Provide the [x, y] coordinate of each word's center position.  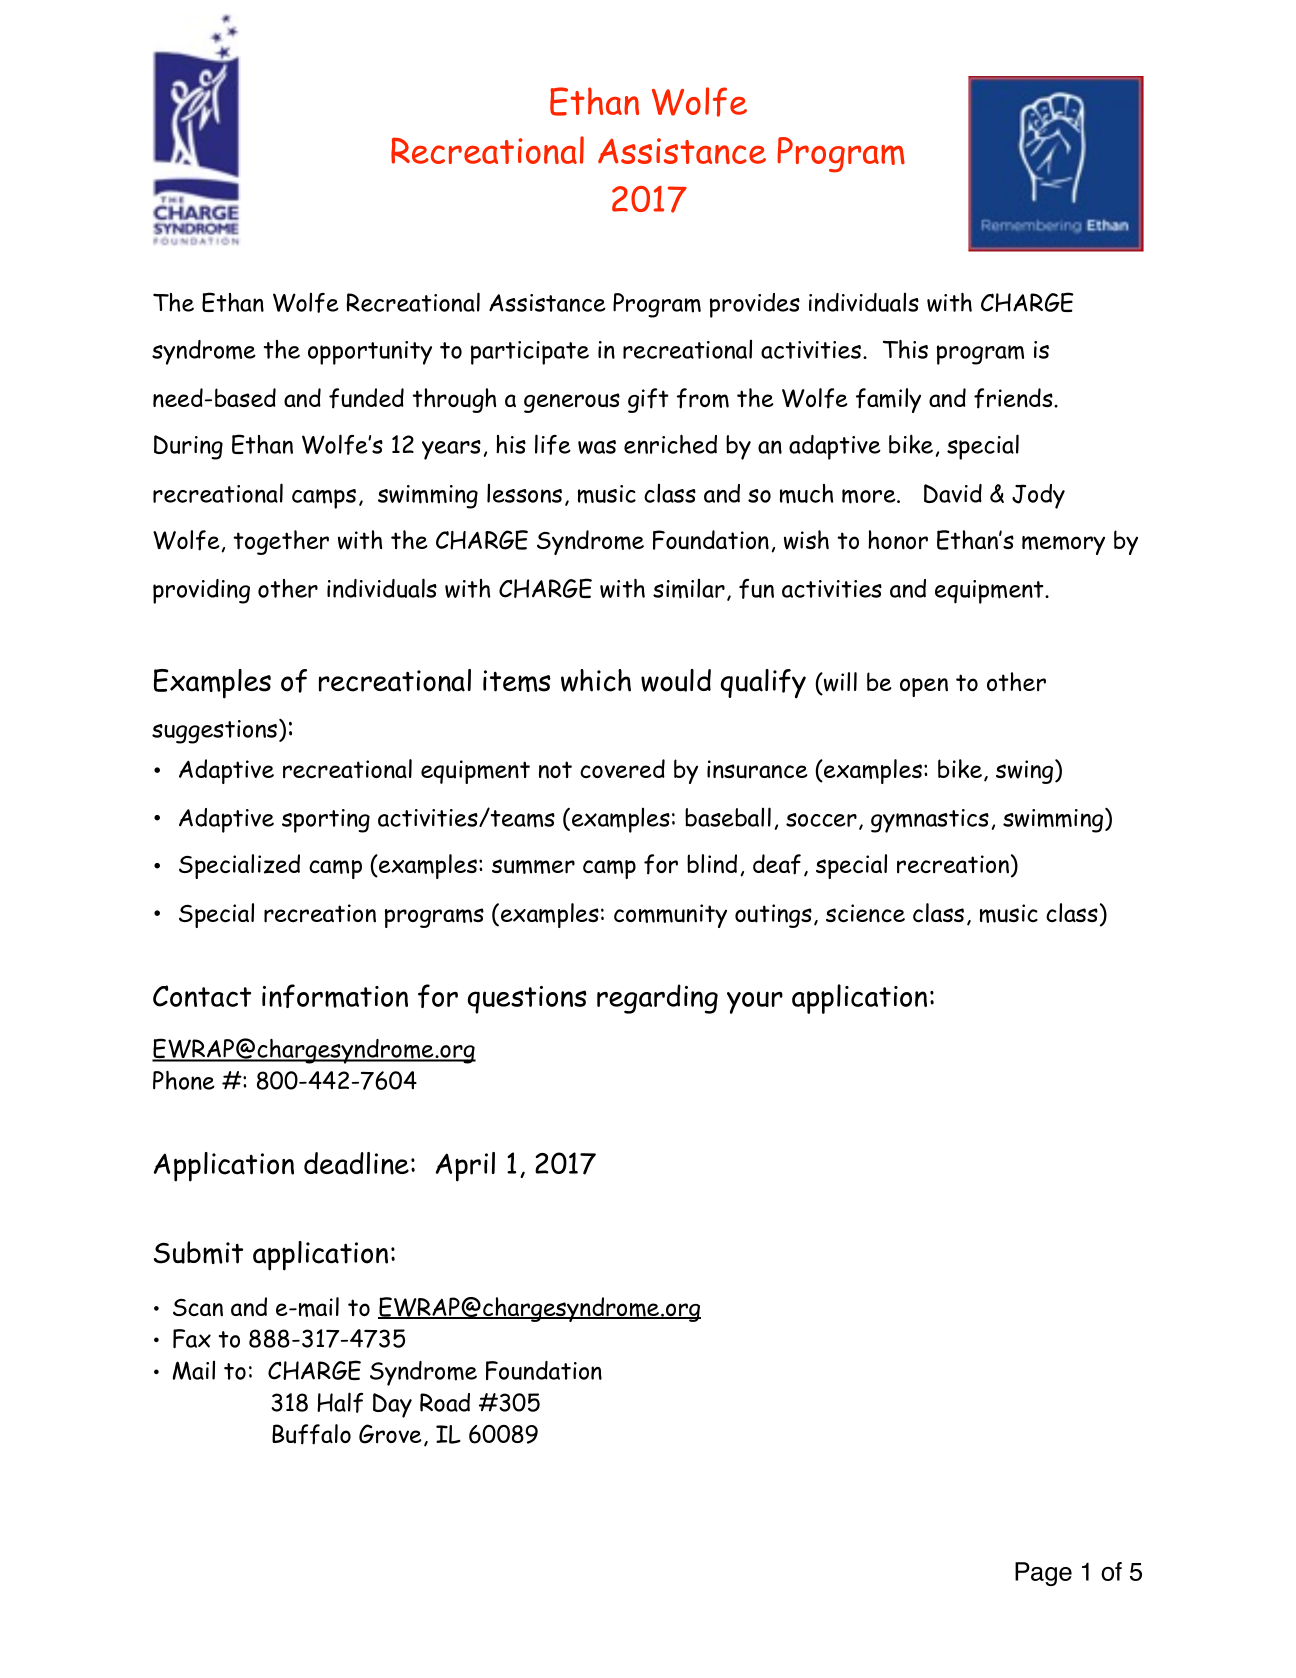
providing [201, 591]
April [465, 1167]
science [865, 913]
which [596, 680]
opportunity [370, 353]
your [755, 1002]
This [905, 349]
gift [648, 400]
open [924, 687]
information [335, 996]
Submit [198, 1252]
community [670, 916]
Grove [390, 1434]
